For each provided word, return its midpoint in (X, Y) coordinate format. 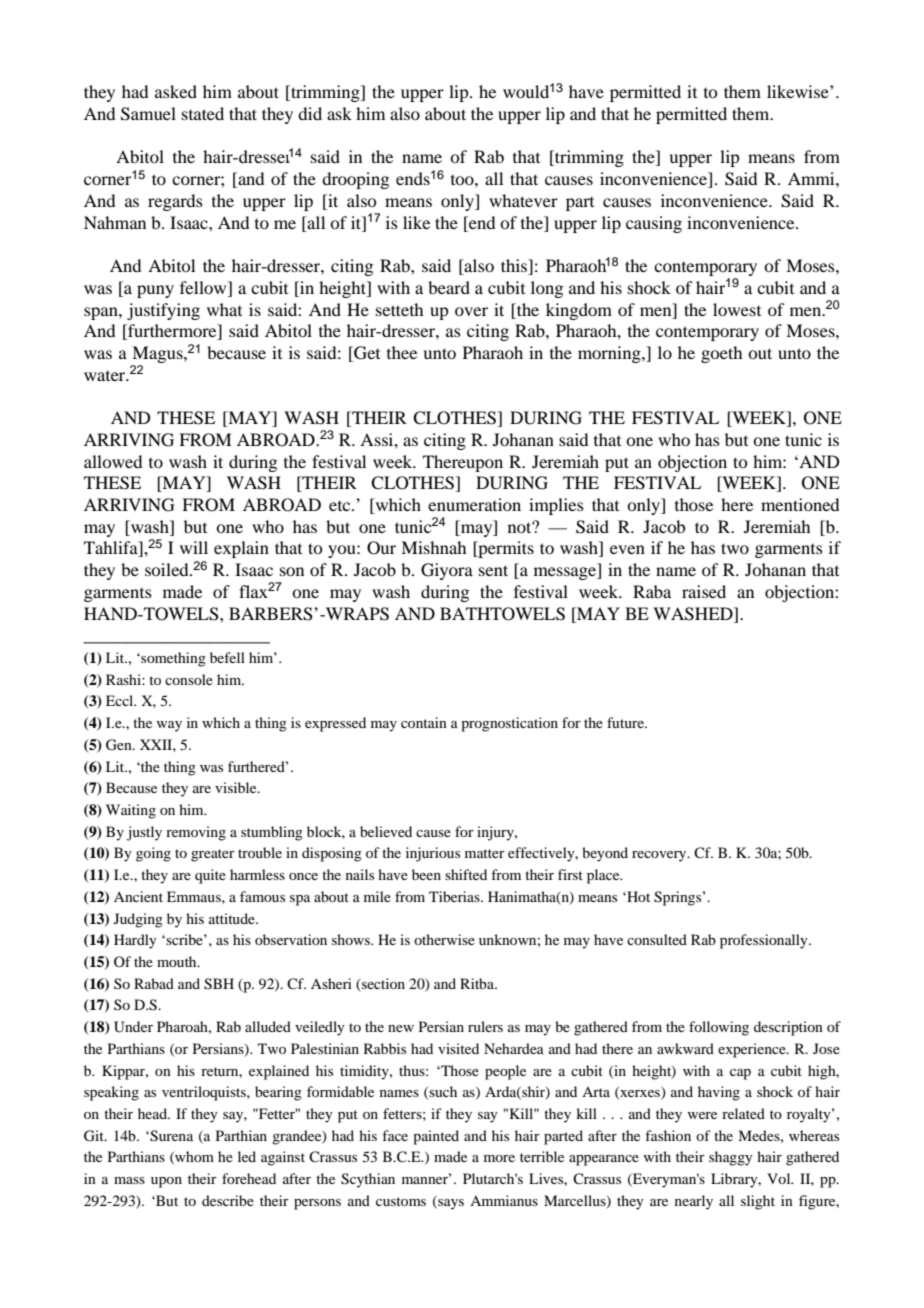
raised (704, 591)
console (189, 679)
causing (654, 224)
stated (203, 113)
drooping (355, 180)
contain (424, 722)
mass (129, 1180)
